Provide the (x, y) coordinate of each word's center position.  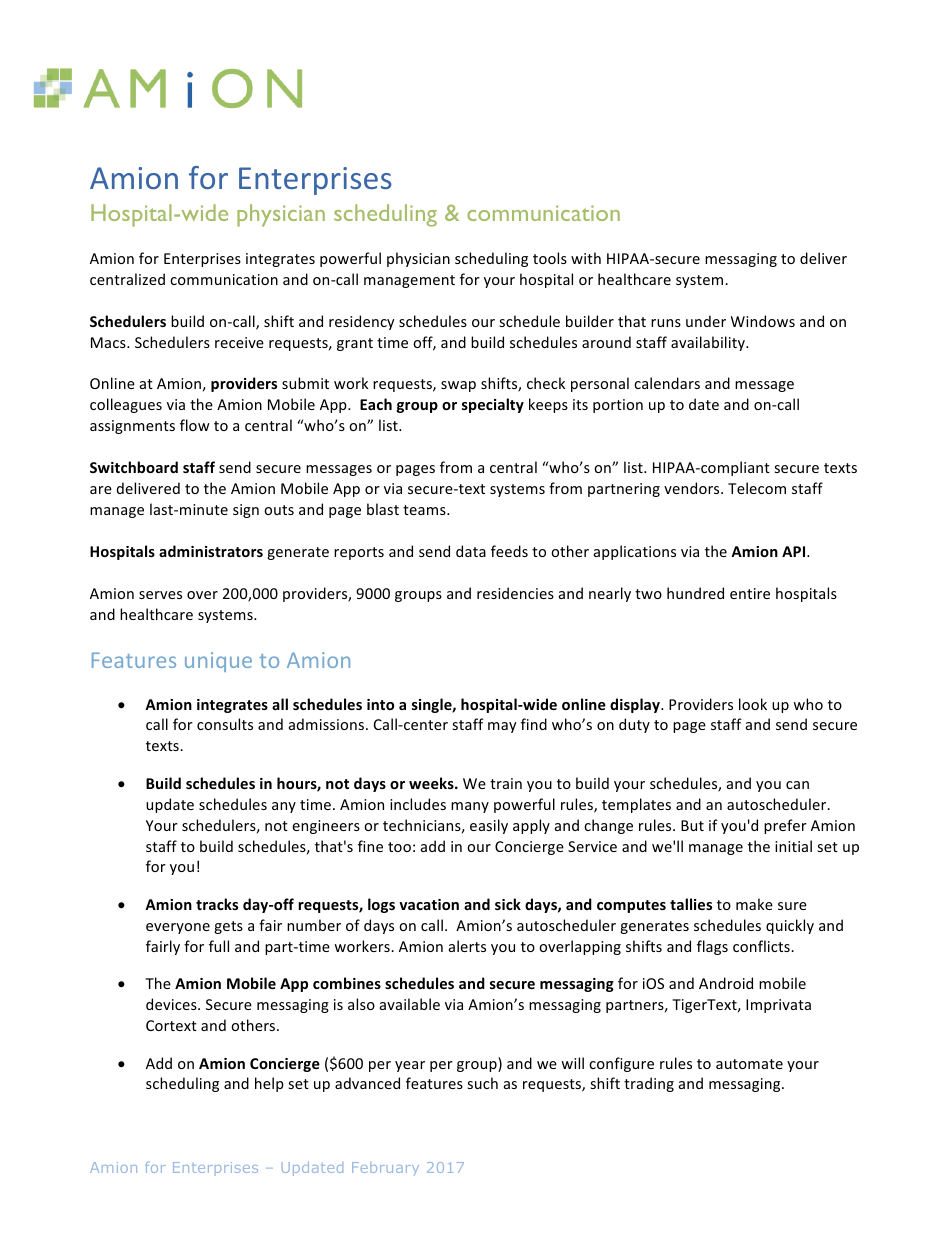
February (385, 1169)
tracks (217, 904)
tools (550, 258)
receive (239, 342)
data (471, 551)
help (269, 1084)
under (706, 321)
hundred (695, 593)
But (692, 825)
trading (649, 1084)
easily (489, 826)
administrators (211, 551)
